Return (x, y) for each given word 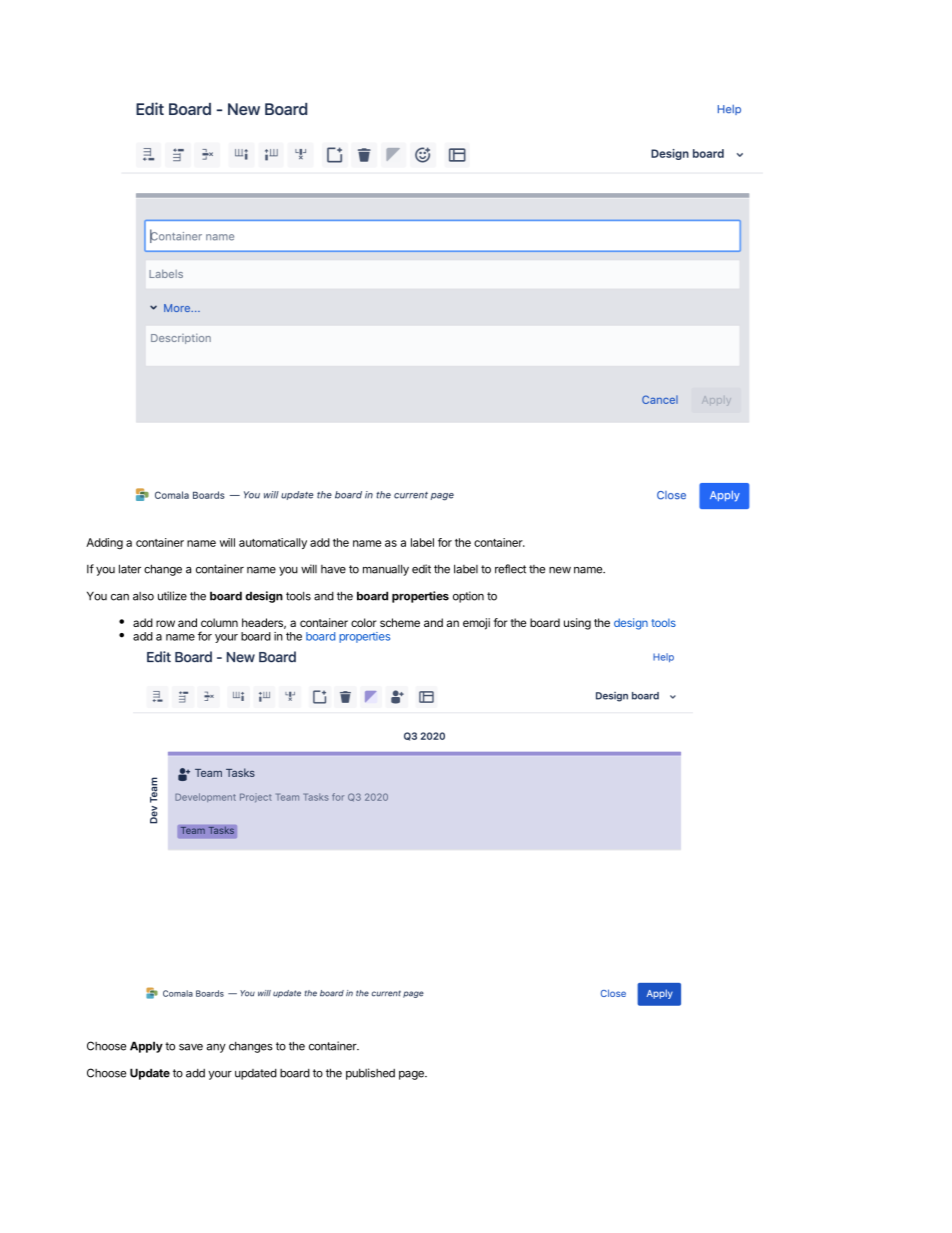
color (364, 622)
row (165, 623)
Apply (146, 1047)
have (333, 569)
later (130, 569)
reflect (510, 569)
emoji (476, 624)
